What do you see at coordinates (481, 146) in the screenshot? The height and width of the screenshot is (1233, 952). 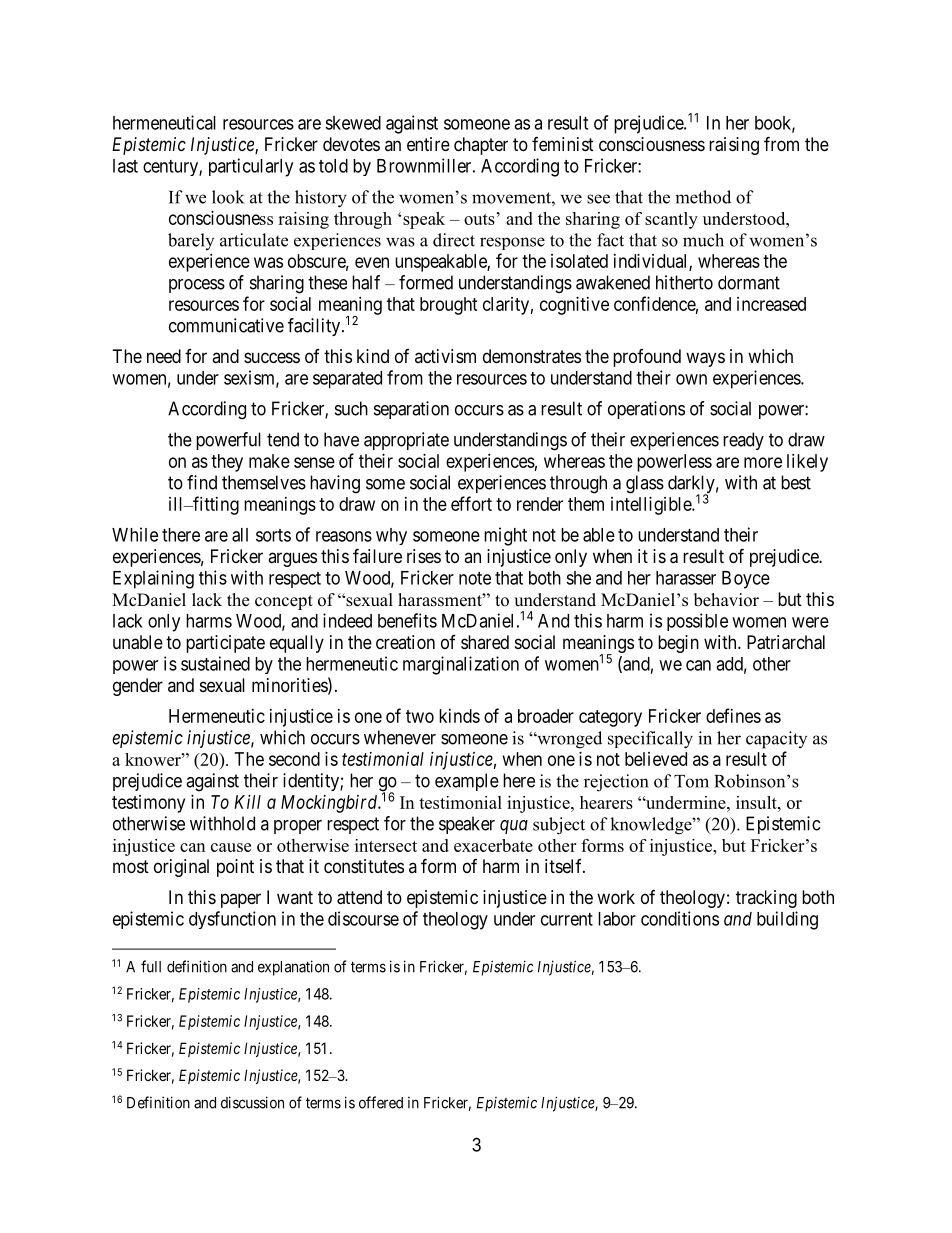 I see `chapter` at bounding box center [481, 146].
